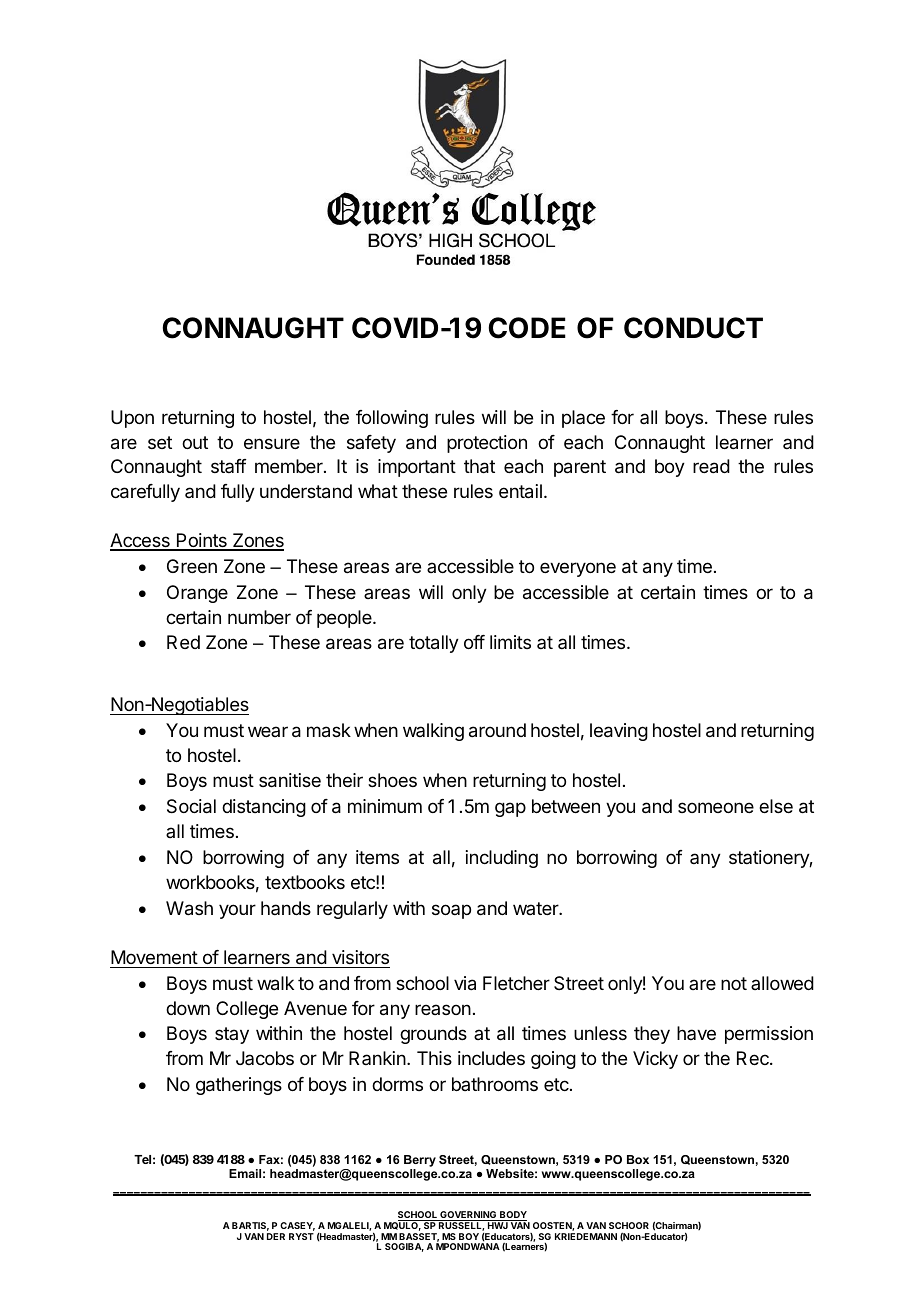 This screenshot has height=1308, width=924. I want to click on shoes, so click(392, 780).
